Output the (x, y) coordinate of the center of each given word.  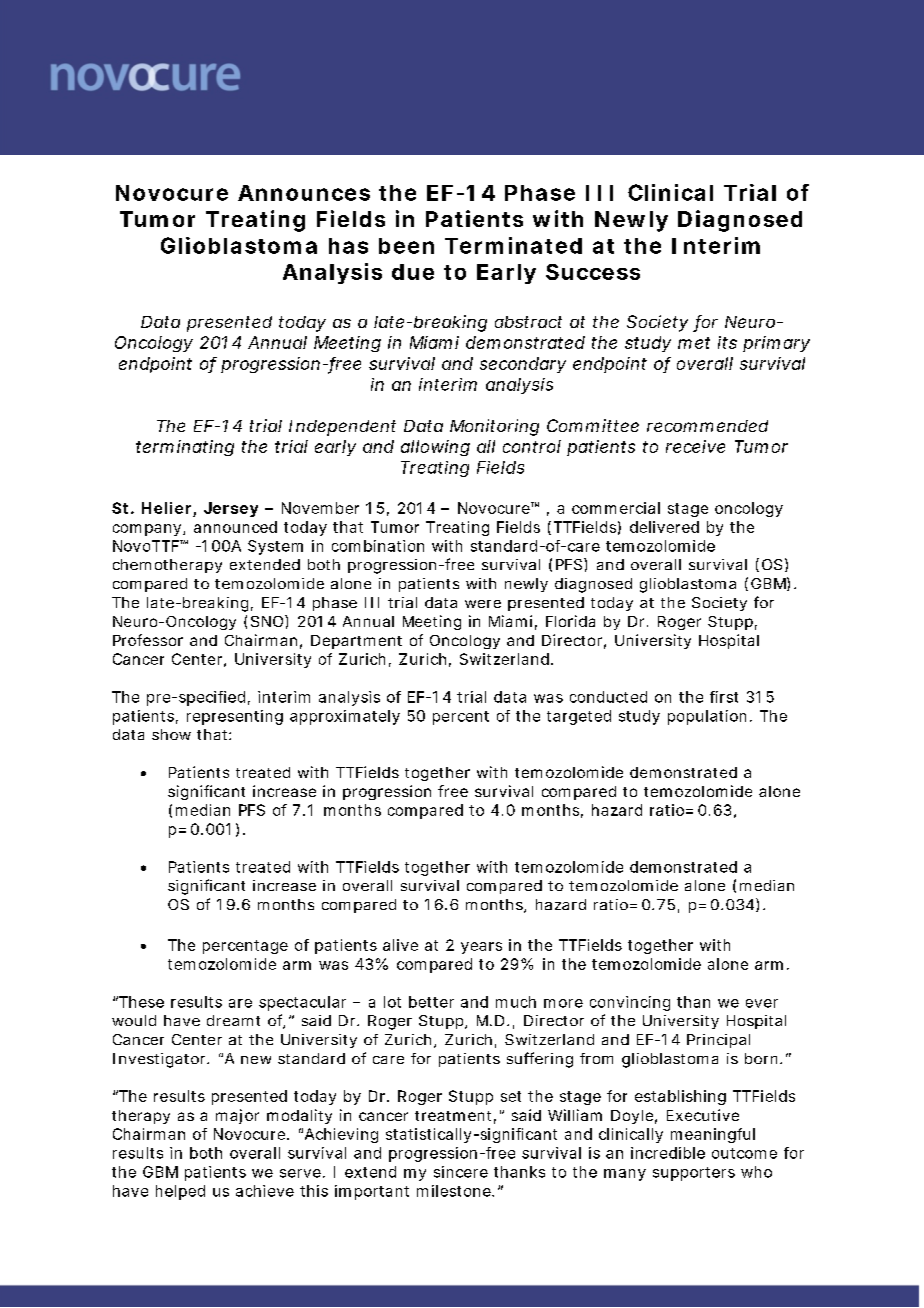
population (707, 717)
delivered (664, 527)
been (406, 246)
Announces (304, 193)
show (171, 734)
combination (378, 546)
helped (180, 1192)
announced (235, 527)
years (481, 948)
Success (593, 272)
